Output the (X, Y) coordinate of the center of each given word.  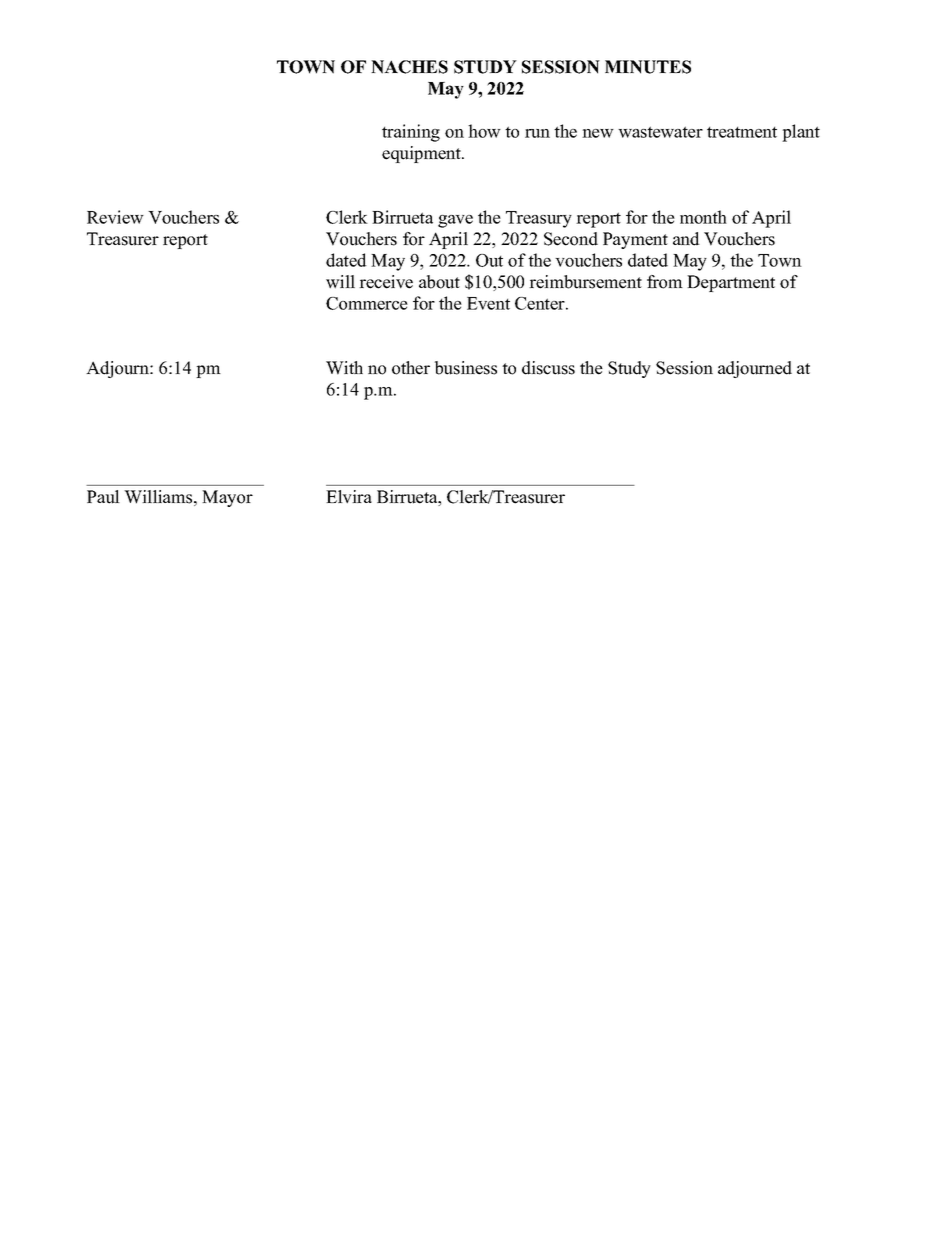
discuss (548, 368)
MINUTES (648, 67)
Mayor (227, 498)
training (411, 133)
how (484, 131)
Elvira (349, 496)
